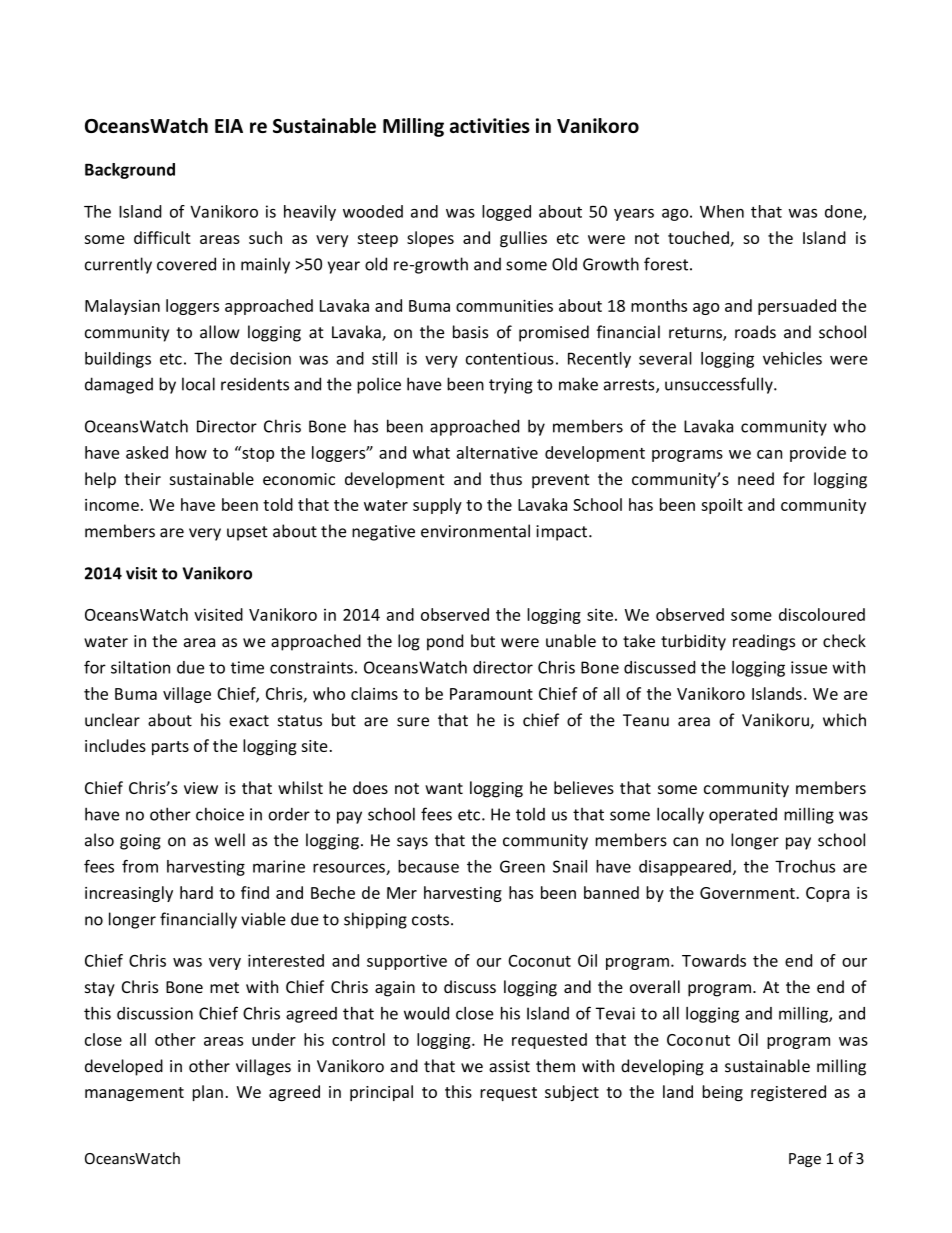  I want to click on activities, so click(490, 125).
